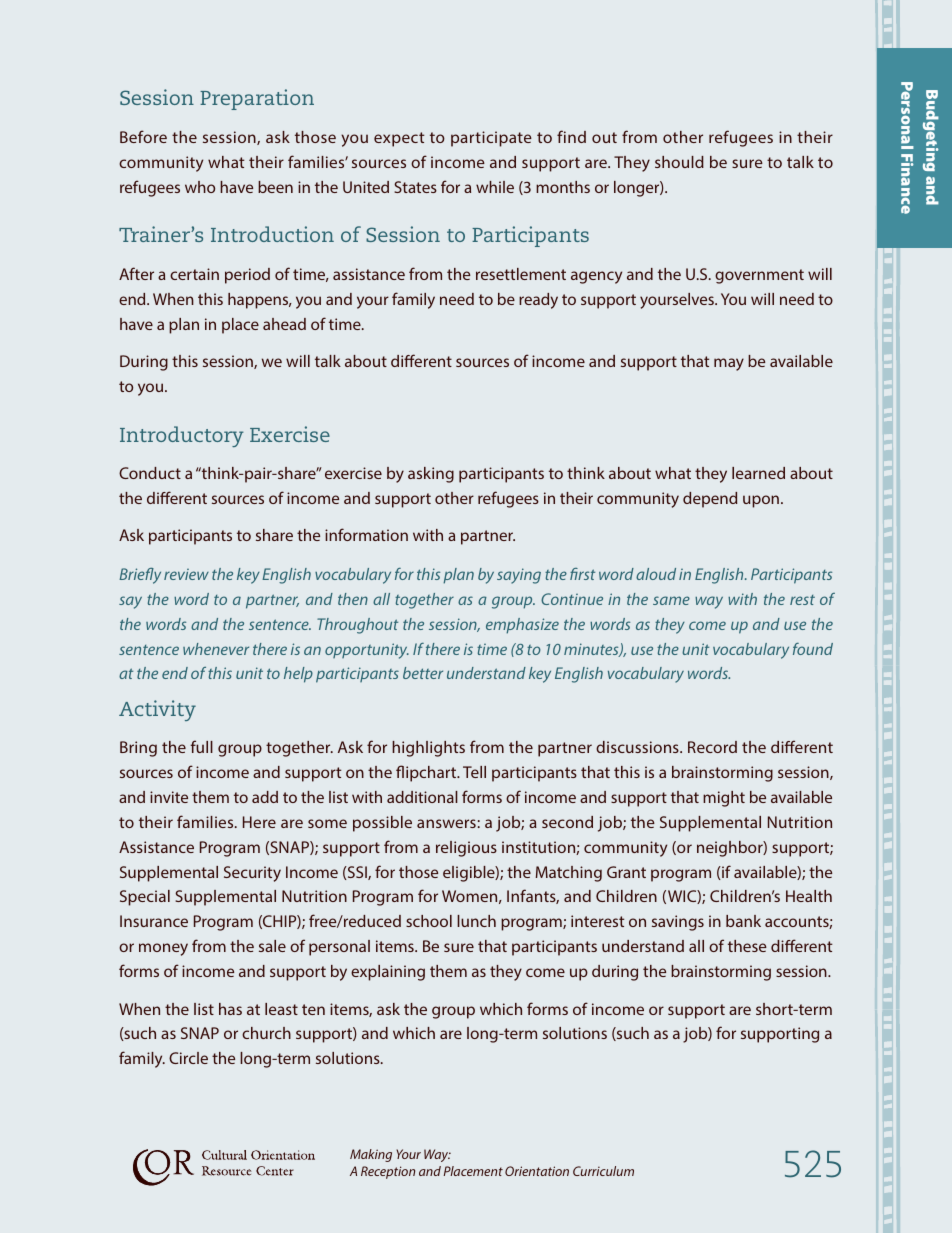  I want to click on review, so click(186, 574).
